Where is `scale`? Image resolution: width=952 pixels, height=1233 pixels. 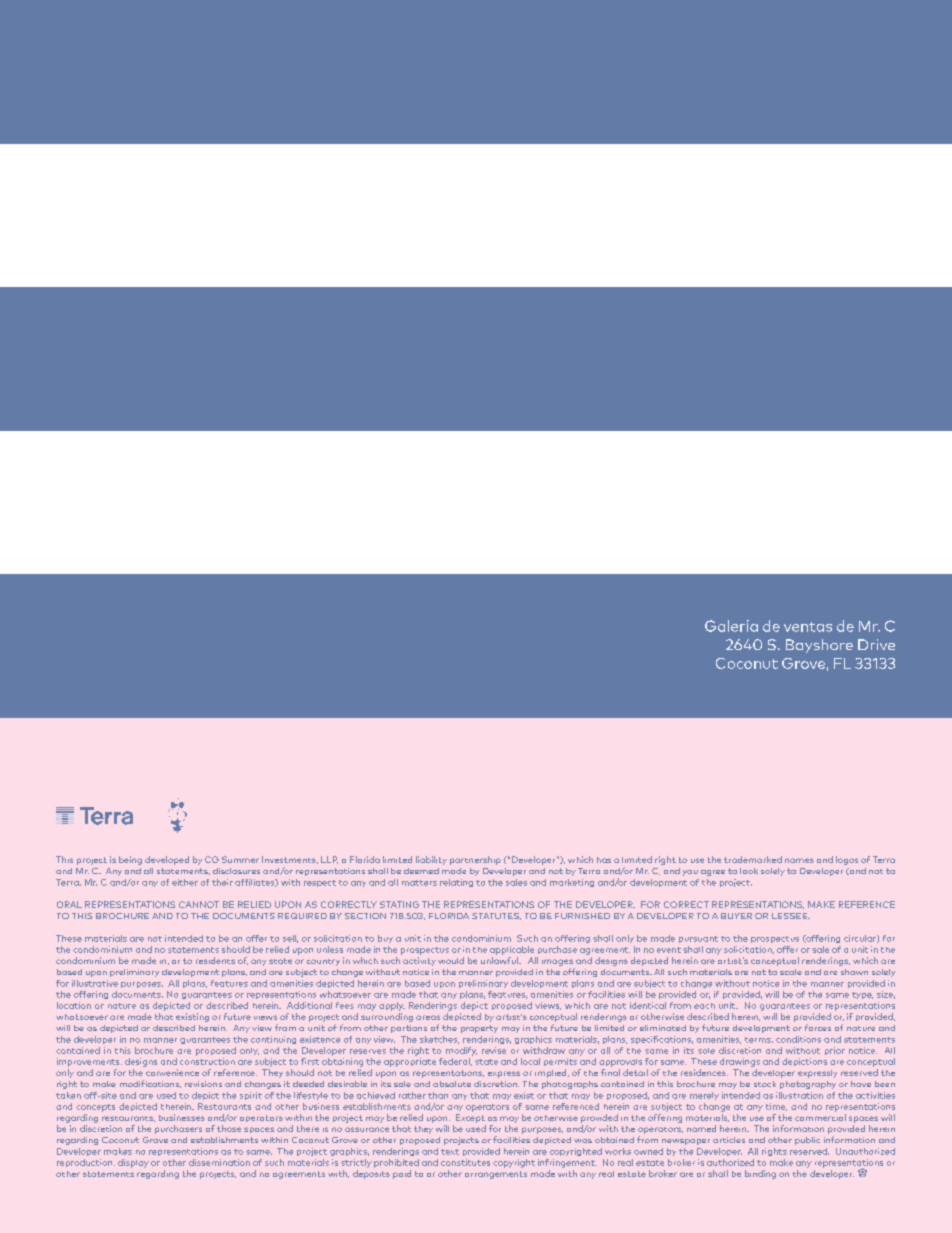 scale is located at coordinates (791, 972).
